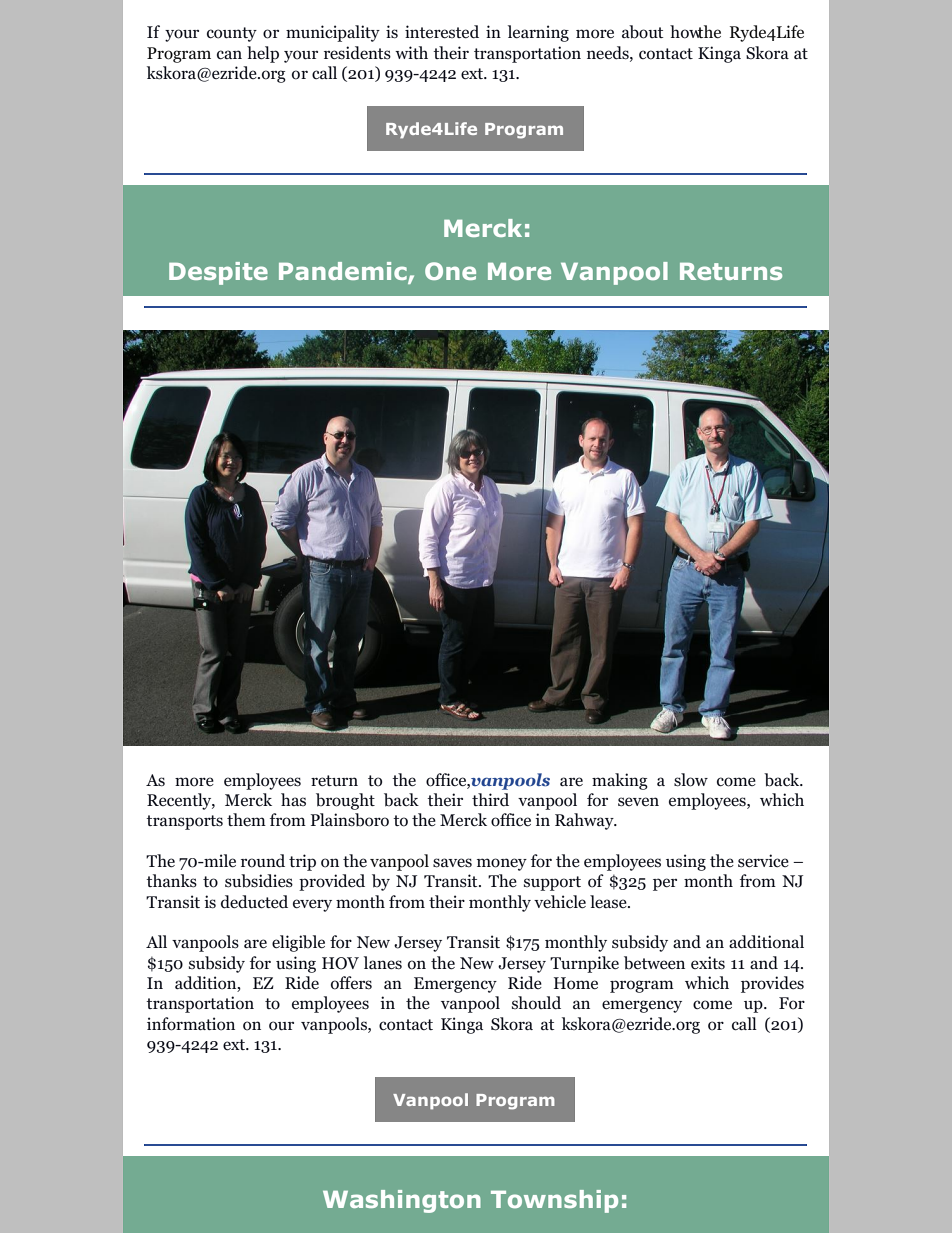  Describe the element at coordinates (293, 799) in the screenshot. I see `has` at that location.
